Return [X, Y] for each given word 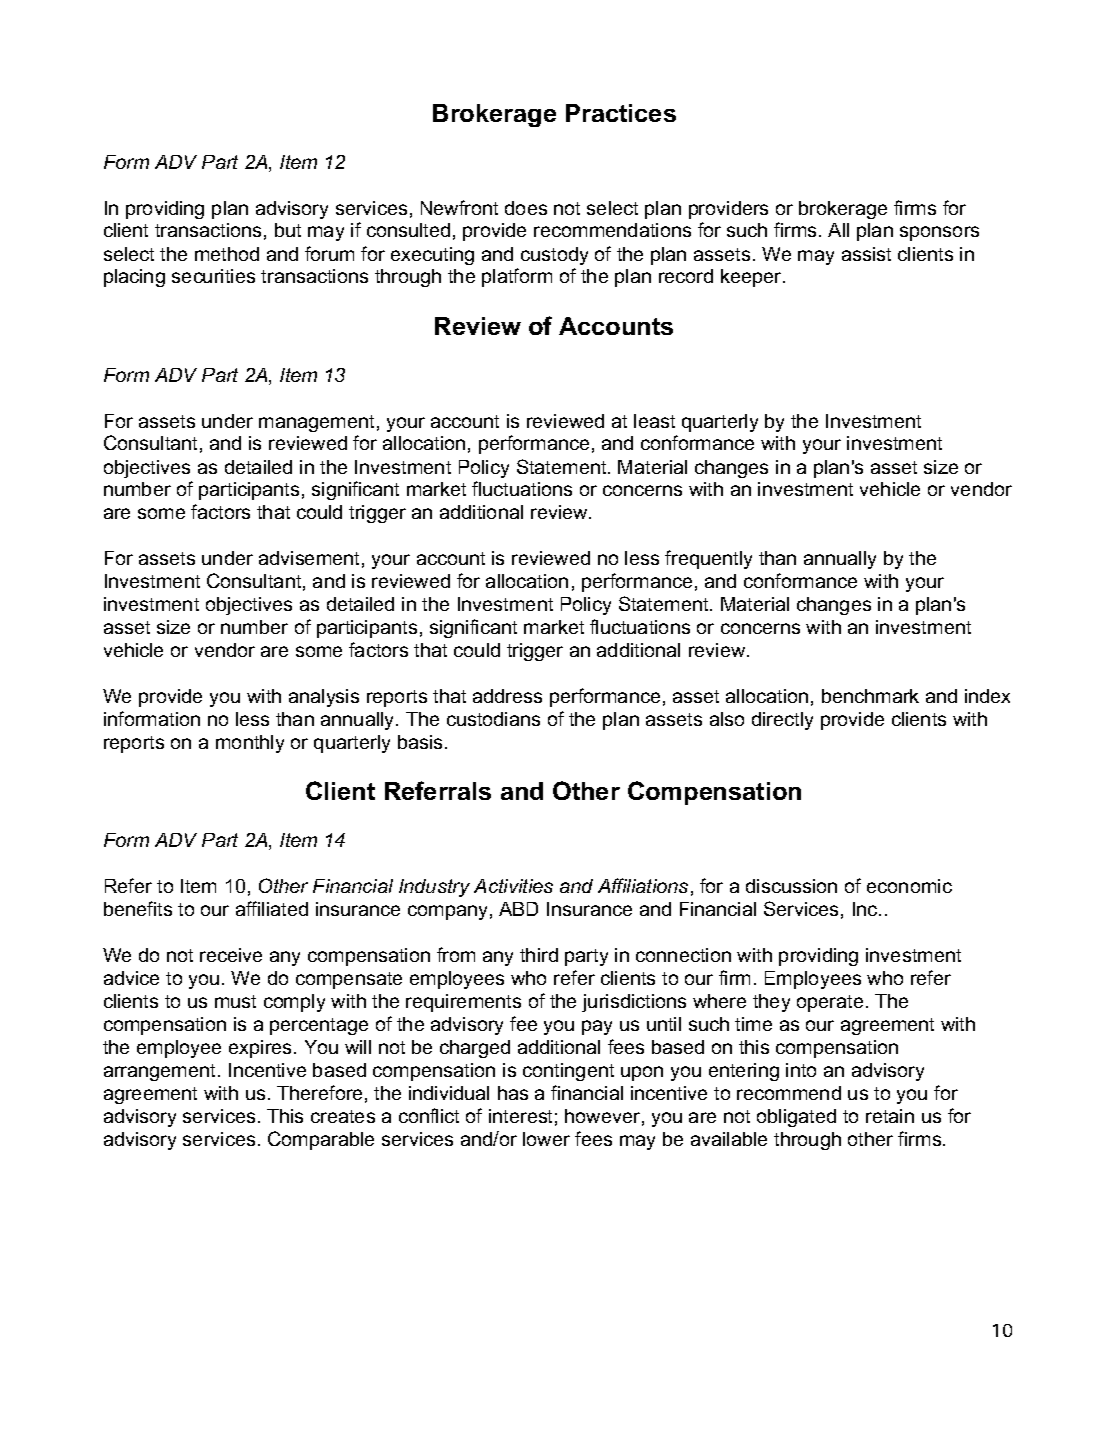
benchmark [870, 696]
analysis [324, 698]
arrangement [161, 1072]
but [288, 230]
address [507, 696]
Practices [621, 113]
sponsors [939, 233]
